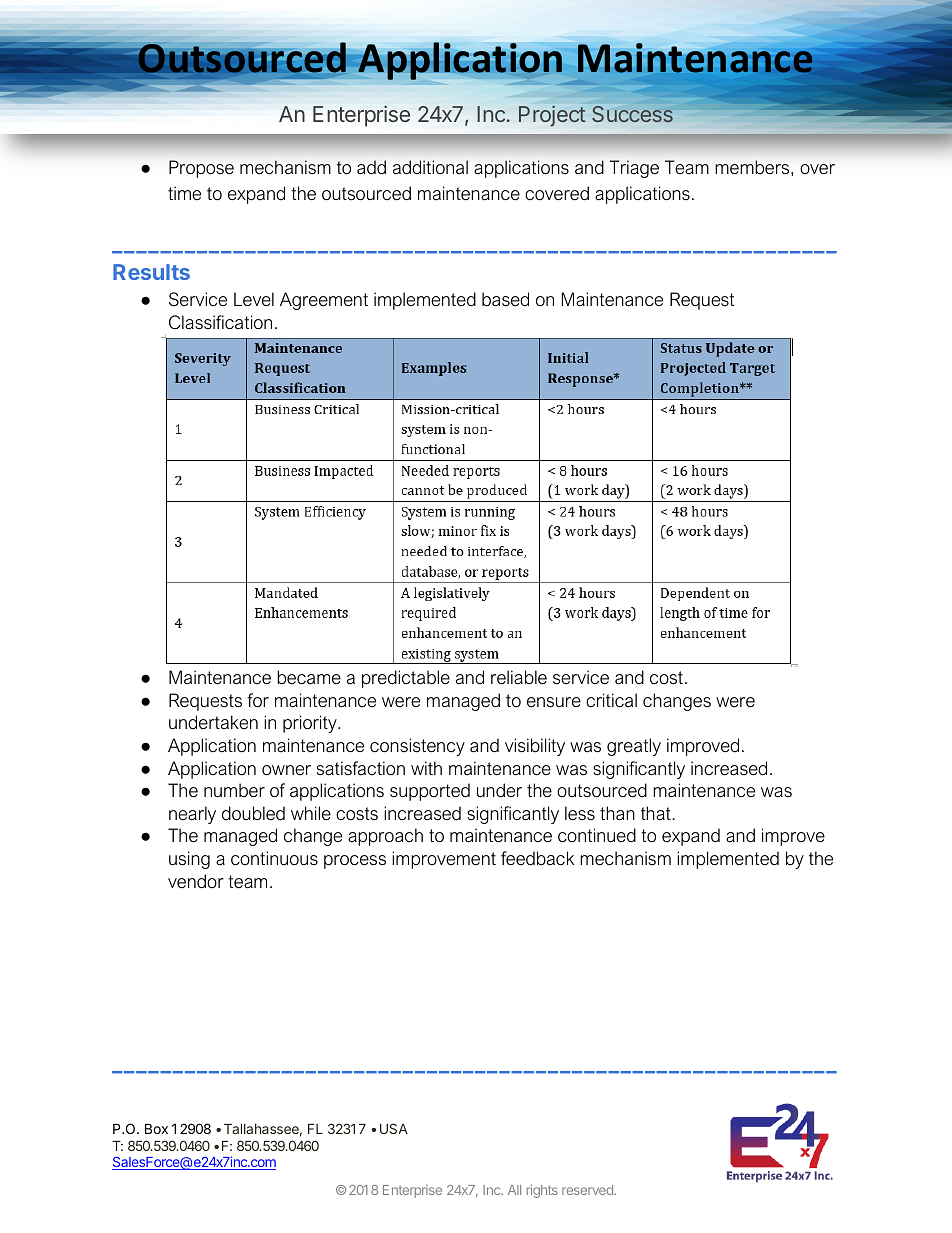 The image size is (952, 1233). Describe the element at coordinates (406, 679) in the image. I see `predictable` at that location.
